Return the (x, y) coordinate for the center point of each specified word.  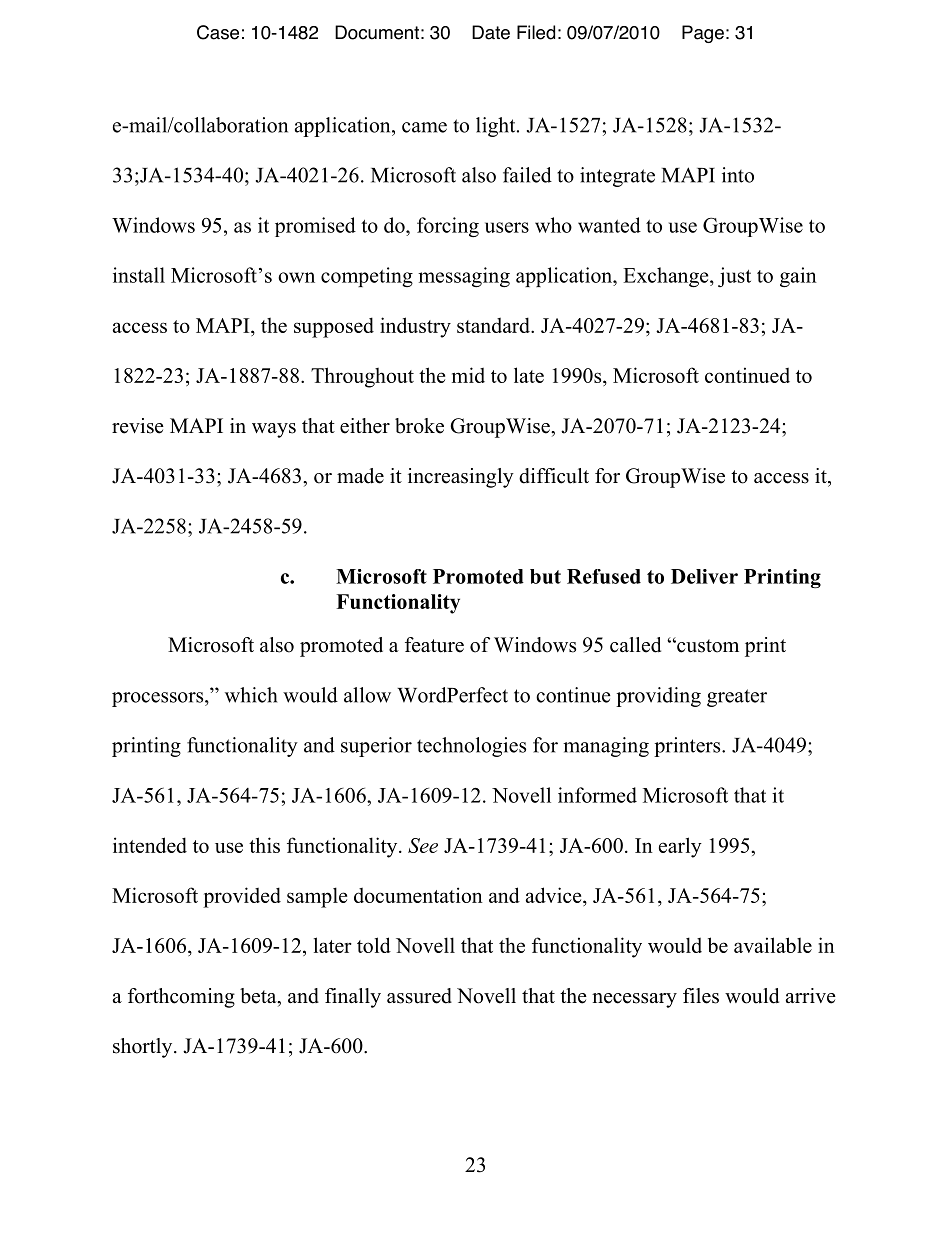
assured (419, 996)
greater (737, 698)
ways (274, 430)
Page (703, 34)
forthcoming (181, 998)
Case (218, 32)
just (734, 277)
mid (468, 375)
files (701, 996)
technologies (471, 747)
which (251, 695)
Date (491, 32)
